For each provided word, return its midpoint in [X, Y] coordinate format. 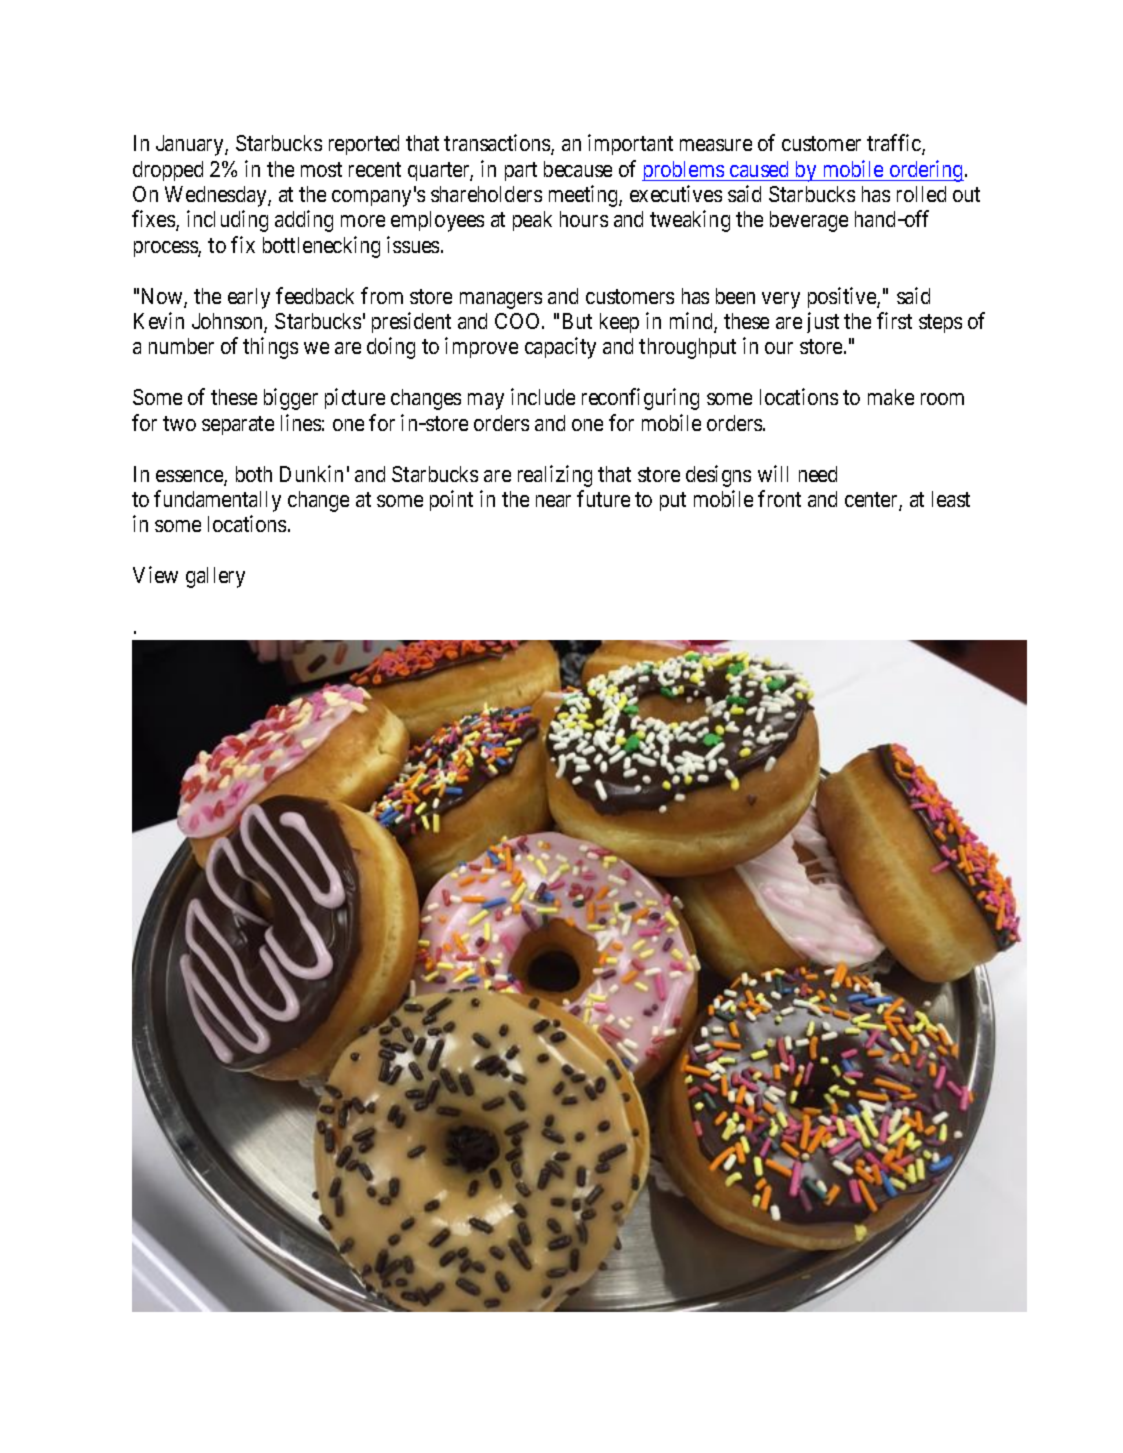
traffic [895, 144]
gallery [215, 577]
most [321, 169]
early [249, 298]
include [543, 396]
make [891, 397]
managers [501, 300]
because [578, 169]
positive [843, 297]
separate [238, 425]
